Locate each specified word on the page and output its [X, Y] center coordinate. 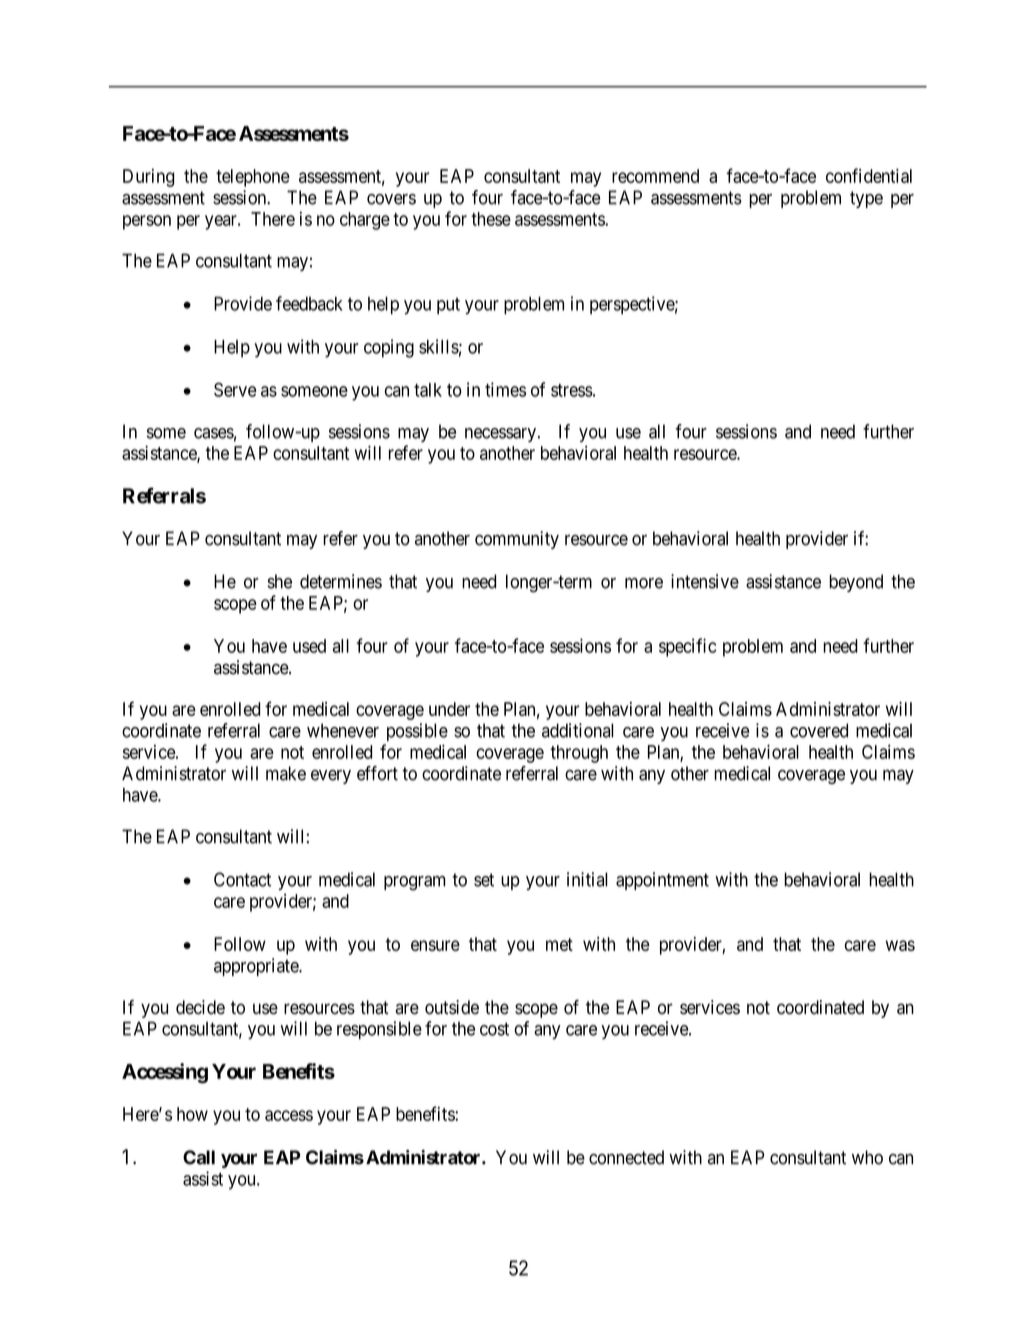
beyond [856, 583]
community [517, 540]
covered [819, 730]
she [280, 581]
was [900, 945]
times [505, 389]
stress [572, 390]
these [491, 219]
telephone [253, 178]
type [866, 199]
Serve [235, 389]
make [286, 773]
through [579, 754]
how [192, 1114]
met [559, 944]
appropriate [257, 967]
